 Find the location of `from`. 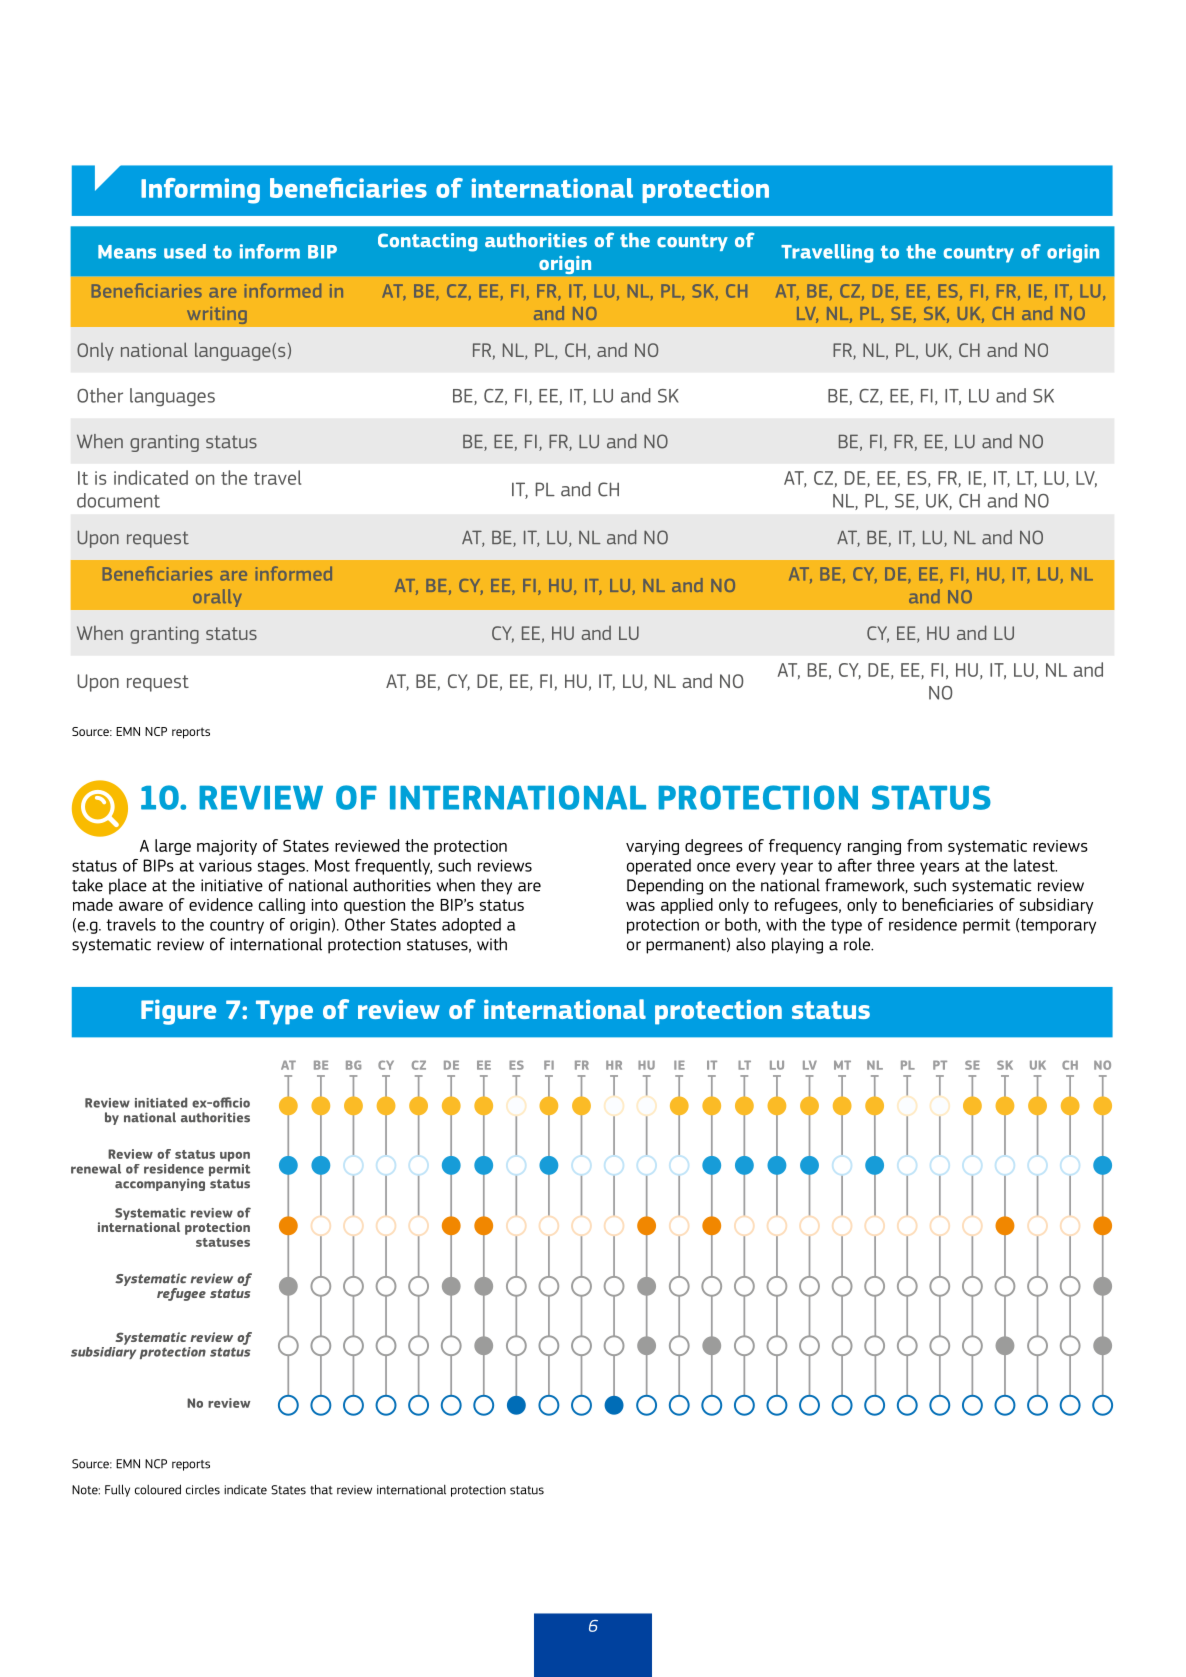

from is located at coordinates (924, 845).
